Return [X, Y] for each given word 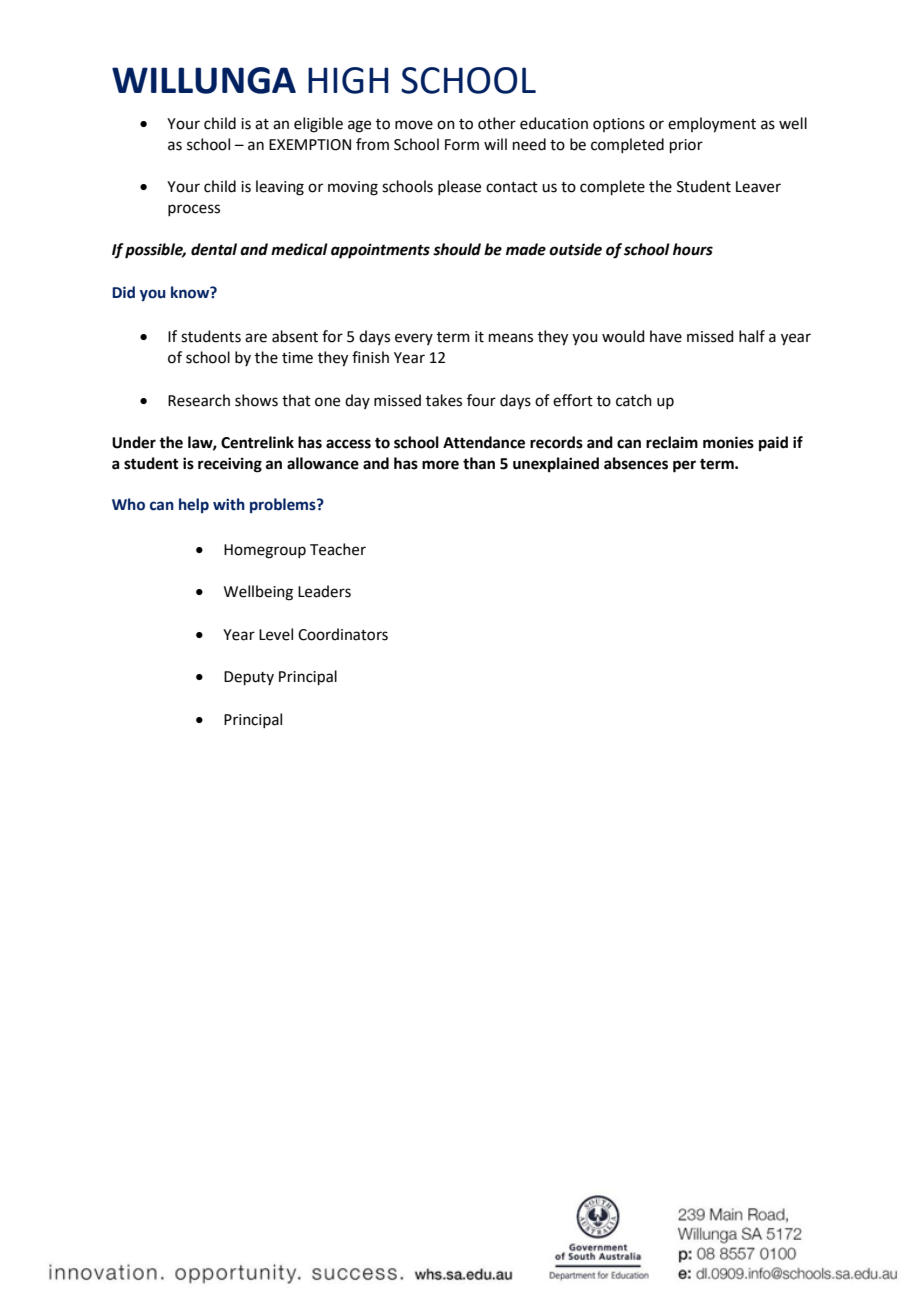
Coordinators [343, 634]
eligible [318, 125]
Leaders [324, 591]
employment [712, 125]
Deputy [249, 678]
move [414, 125]
